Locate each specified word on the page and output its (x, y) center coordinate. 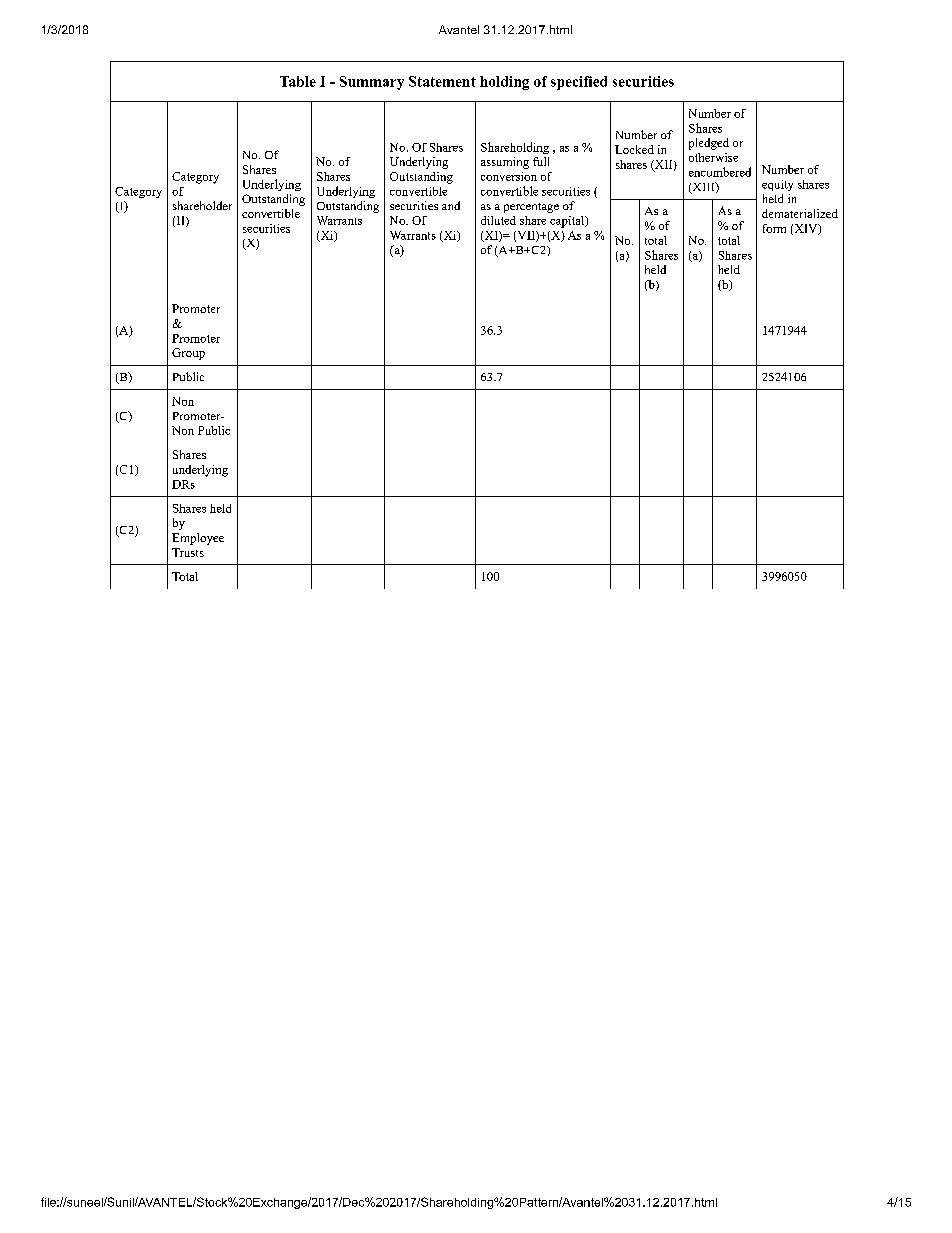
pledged (709, 144)
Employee (198, 539)
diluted (498, 220)
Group (188, 354)
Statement (442, 81)
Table (298, 81)
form (774, 228)
